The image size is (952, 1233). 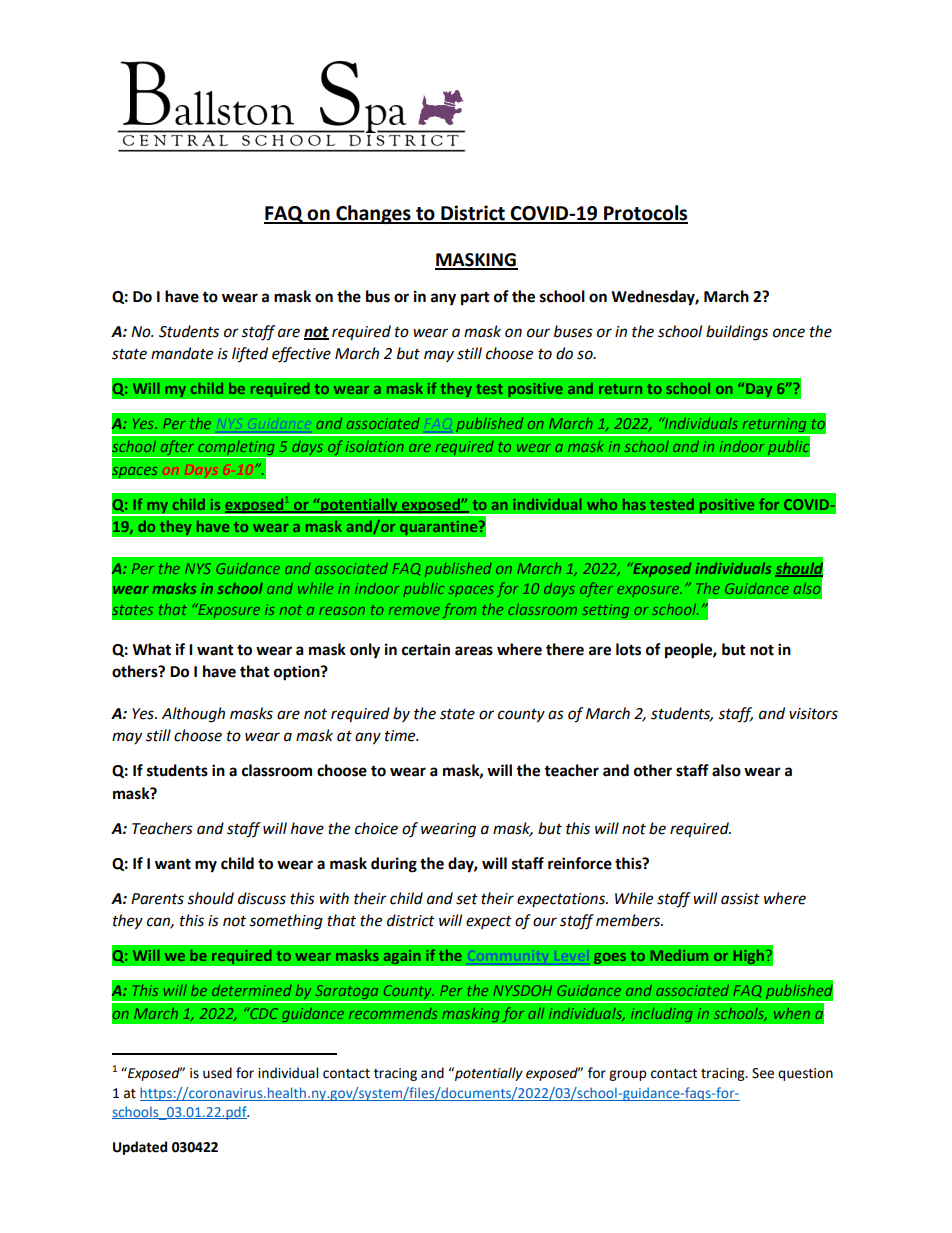 I want to click on completing, so click(x=236, y=449).
